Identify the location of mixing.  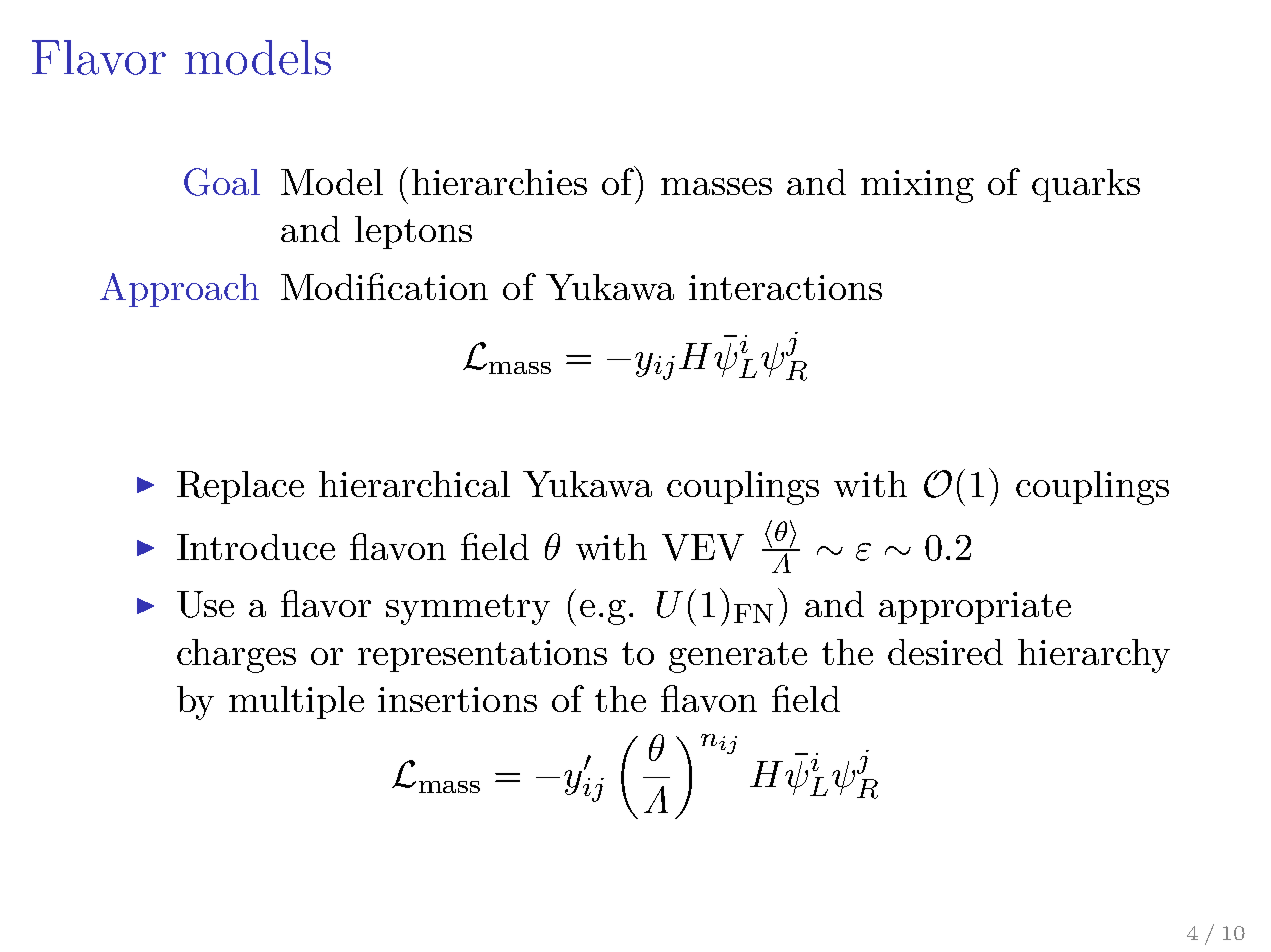
(917, 186).
